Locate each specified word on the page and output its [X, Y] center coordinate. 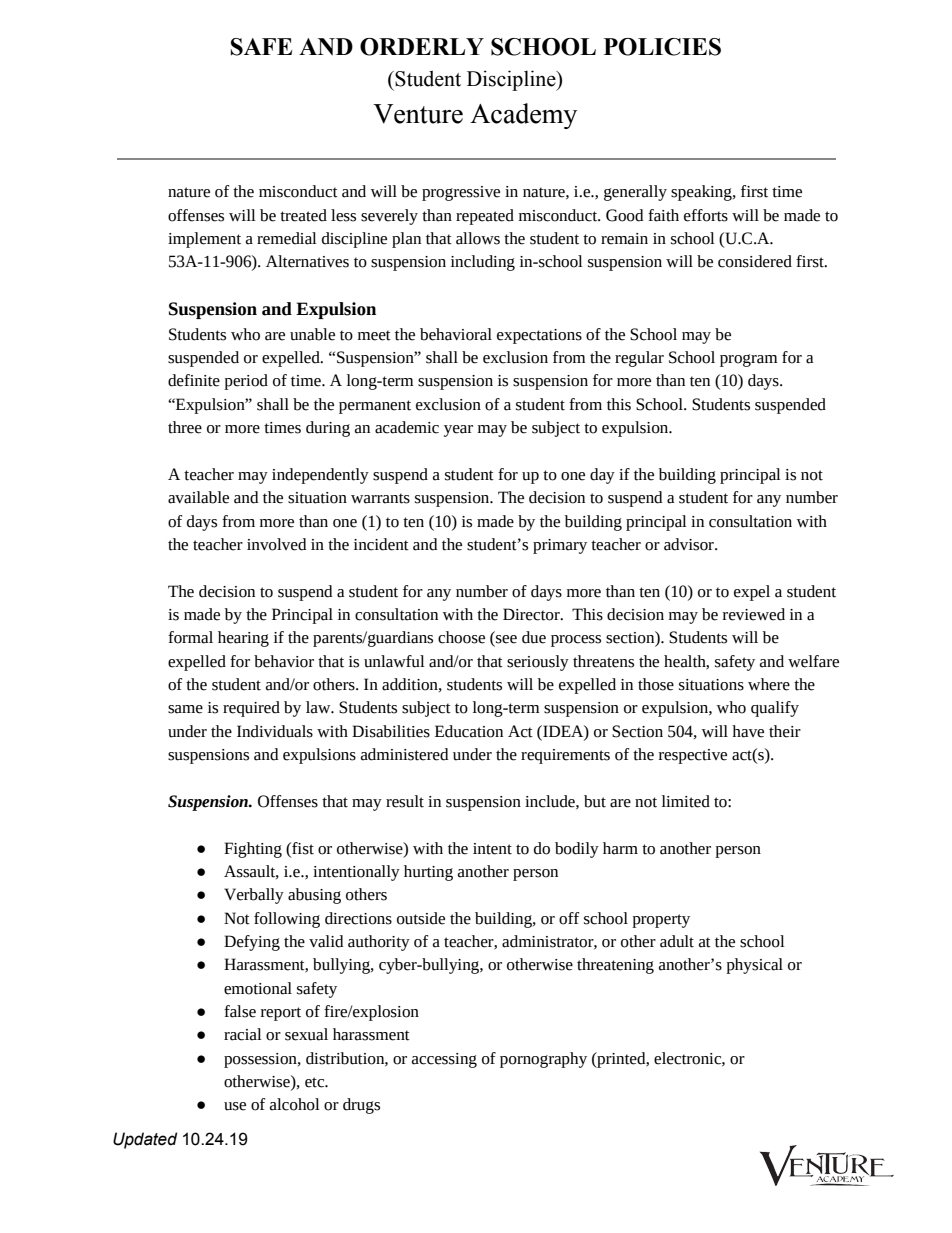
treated [303, 215]
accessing [444, 1060]
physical [754, 966]
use [235, 1106]
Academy [523, 116]
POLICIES [662, 47]
